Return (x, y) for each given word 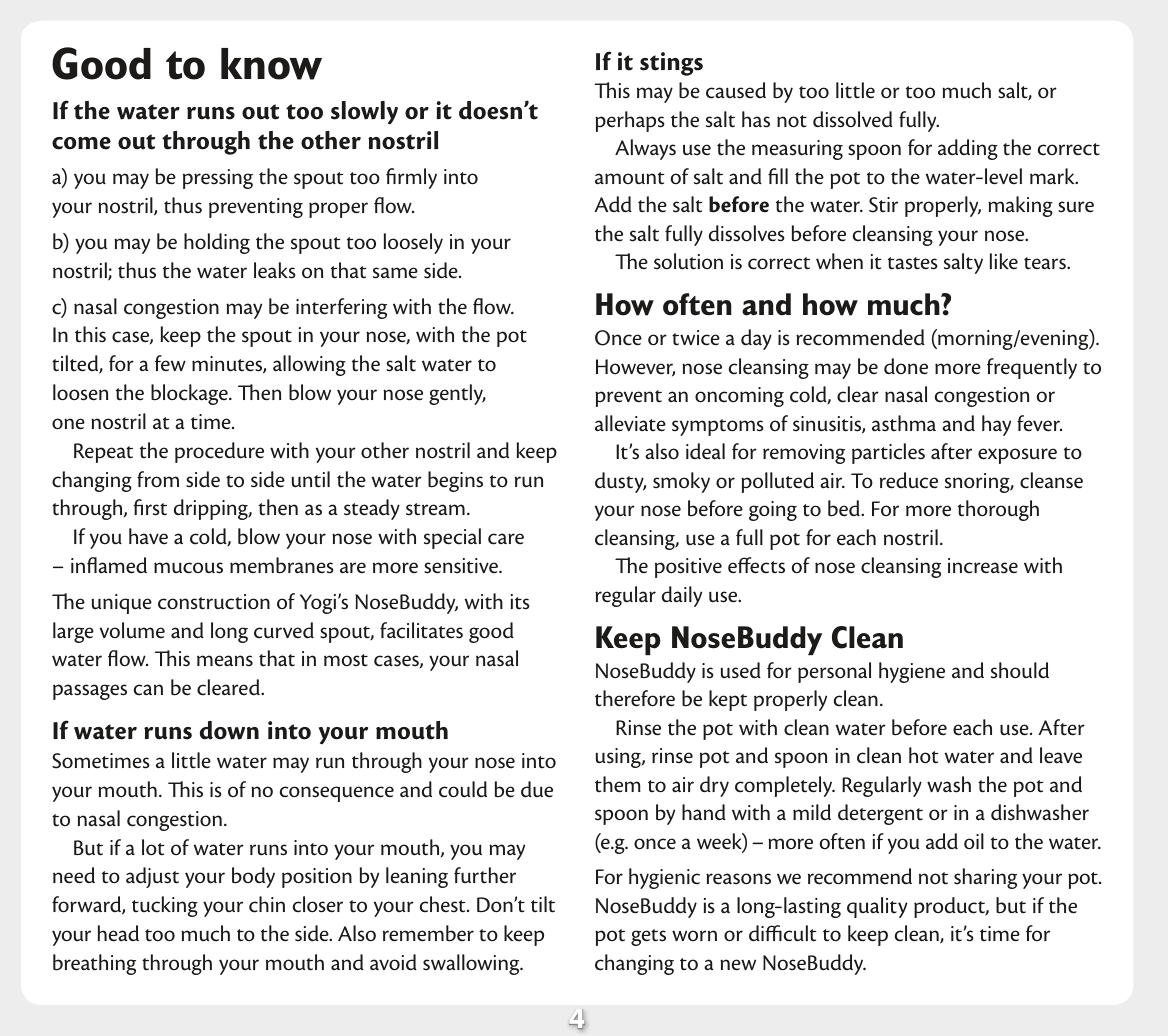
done (906, 366)
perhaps (630, 121)
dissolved (853, 119)
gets (648, 937)
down (229, 730)
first (150, 507)
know (271, 64)
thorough (998, 510)
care (506, 539)
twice (696, 338)
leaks (275, 270)
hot (923, 755)
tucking (165, 906)
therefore (635, 698)
